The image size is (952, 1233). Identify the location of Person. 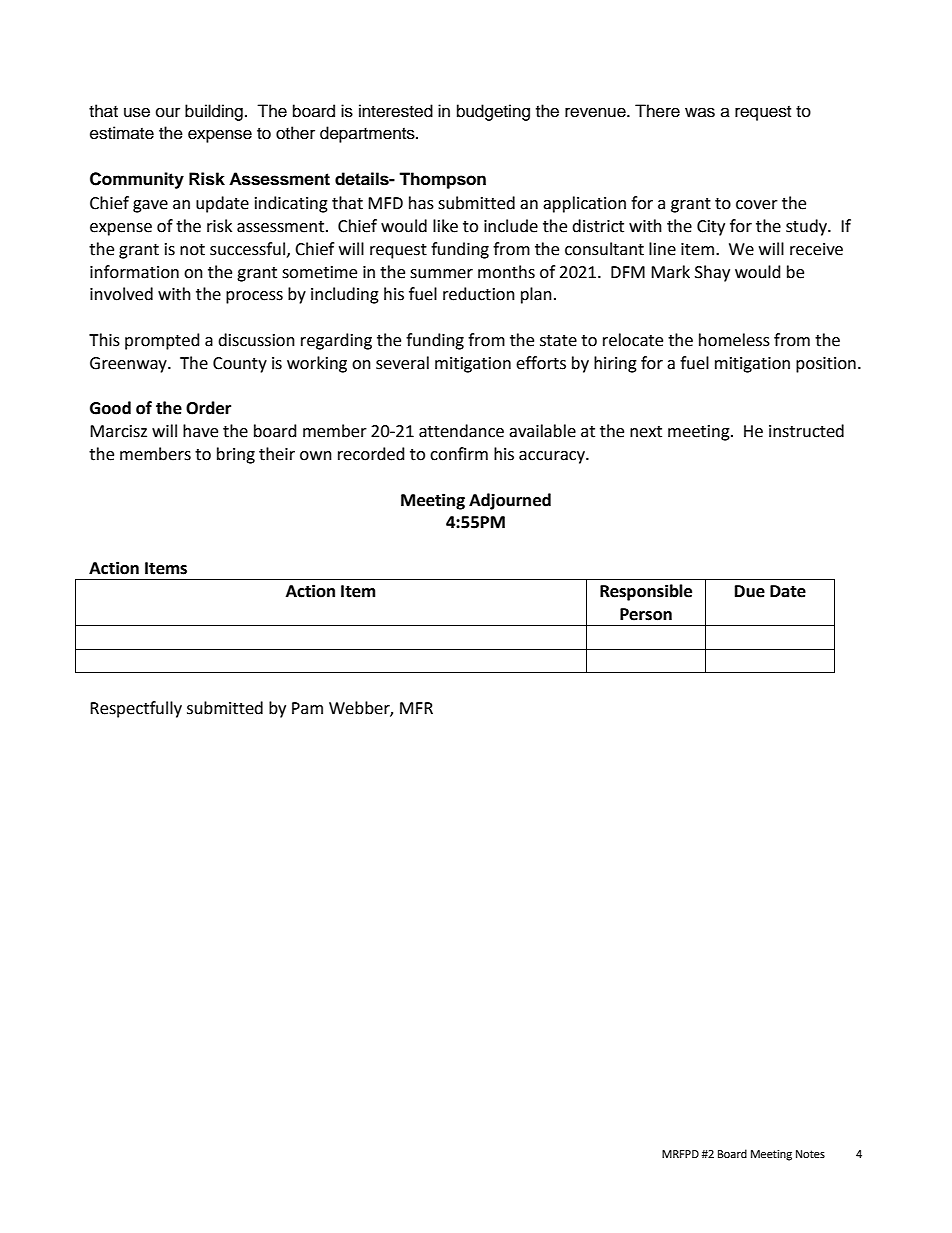
(646, 614).
